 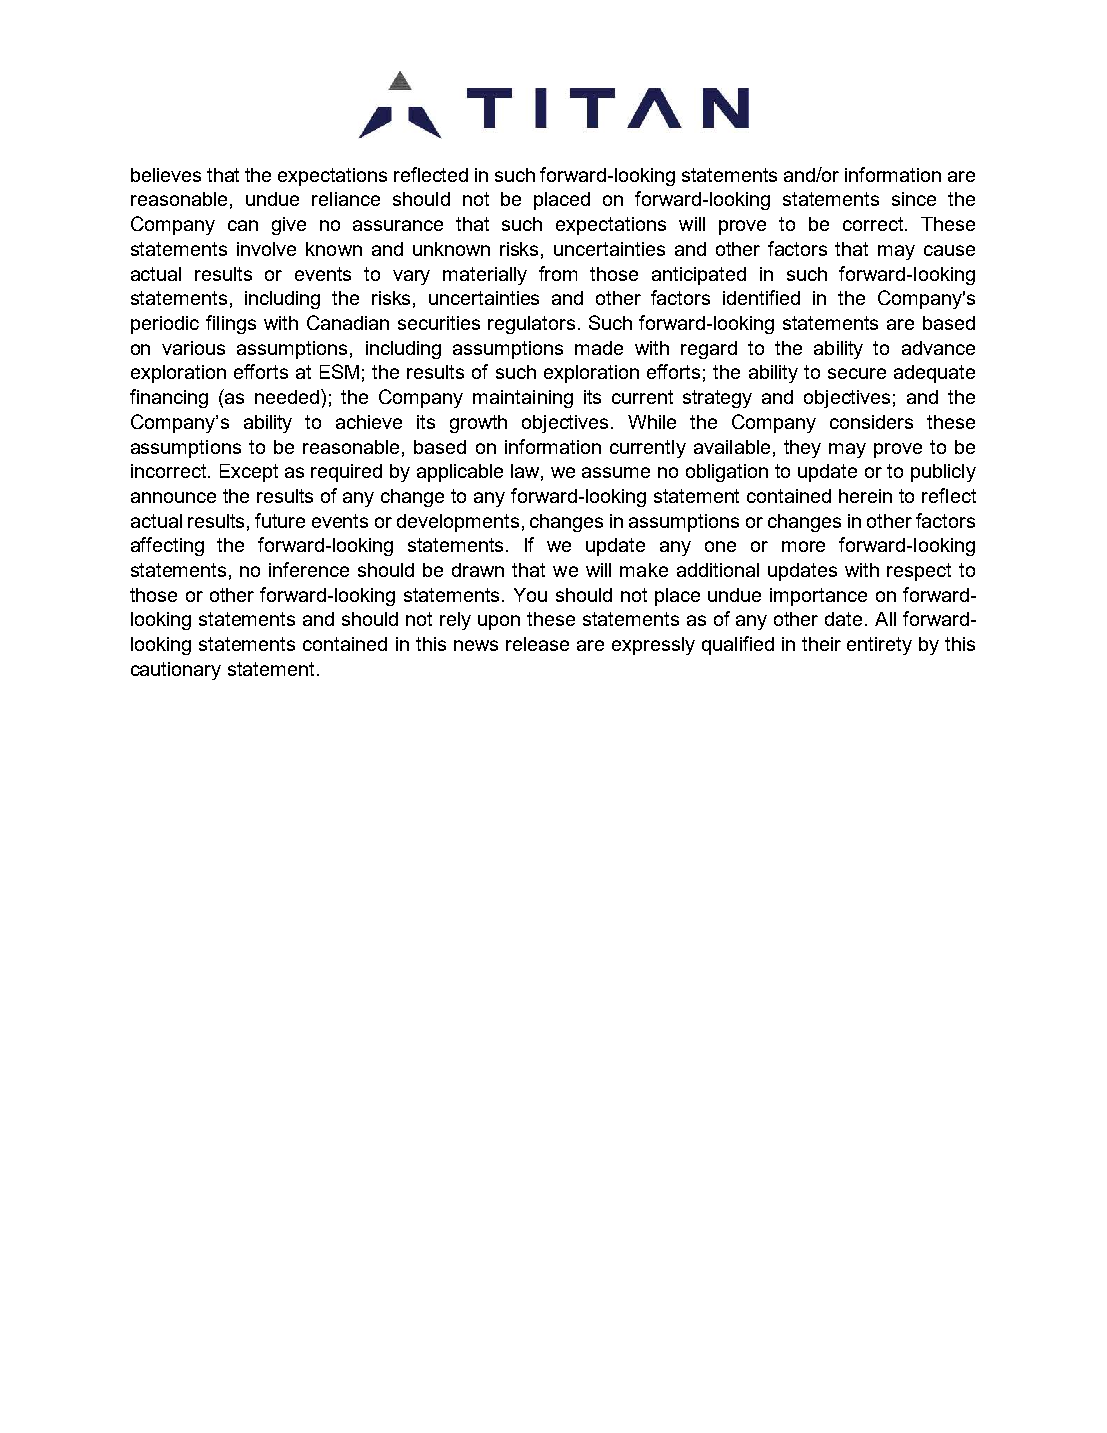 I want to click on since, so click(x=914, y=199).
